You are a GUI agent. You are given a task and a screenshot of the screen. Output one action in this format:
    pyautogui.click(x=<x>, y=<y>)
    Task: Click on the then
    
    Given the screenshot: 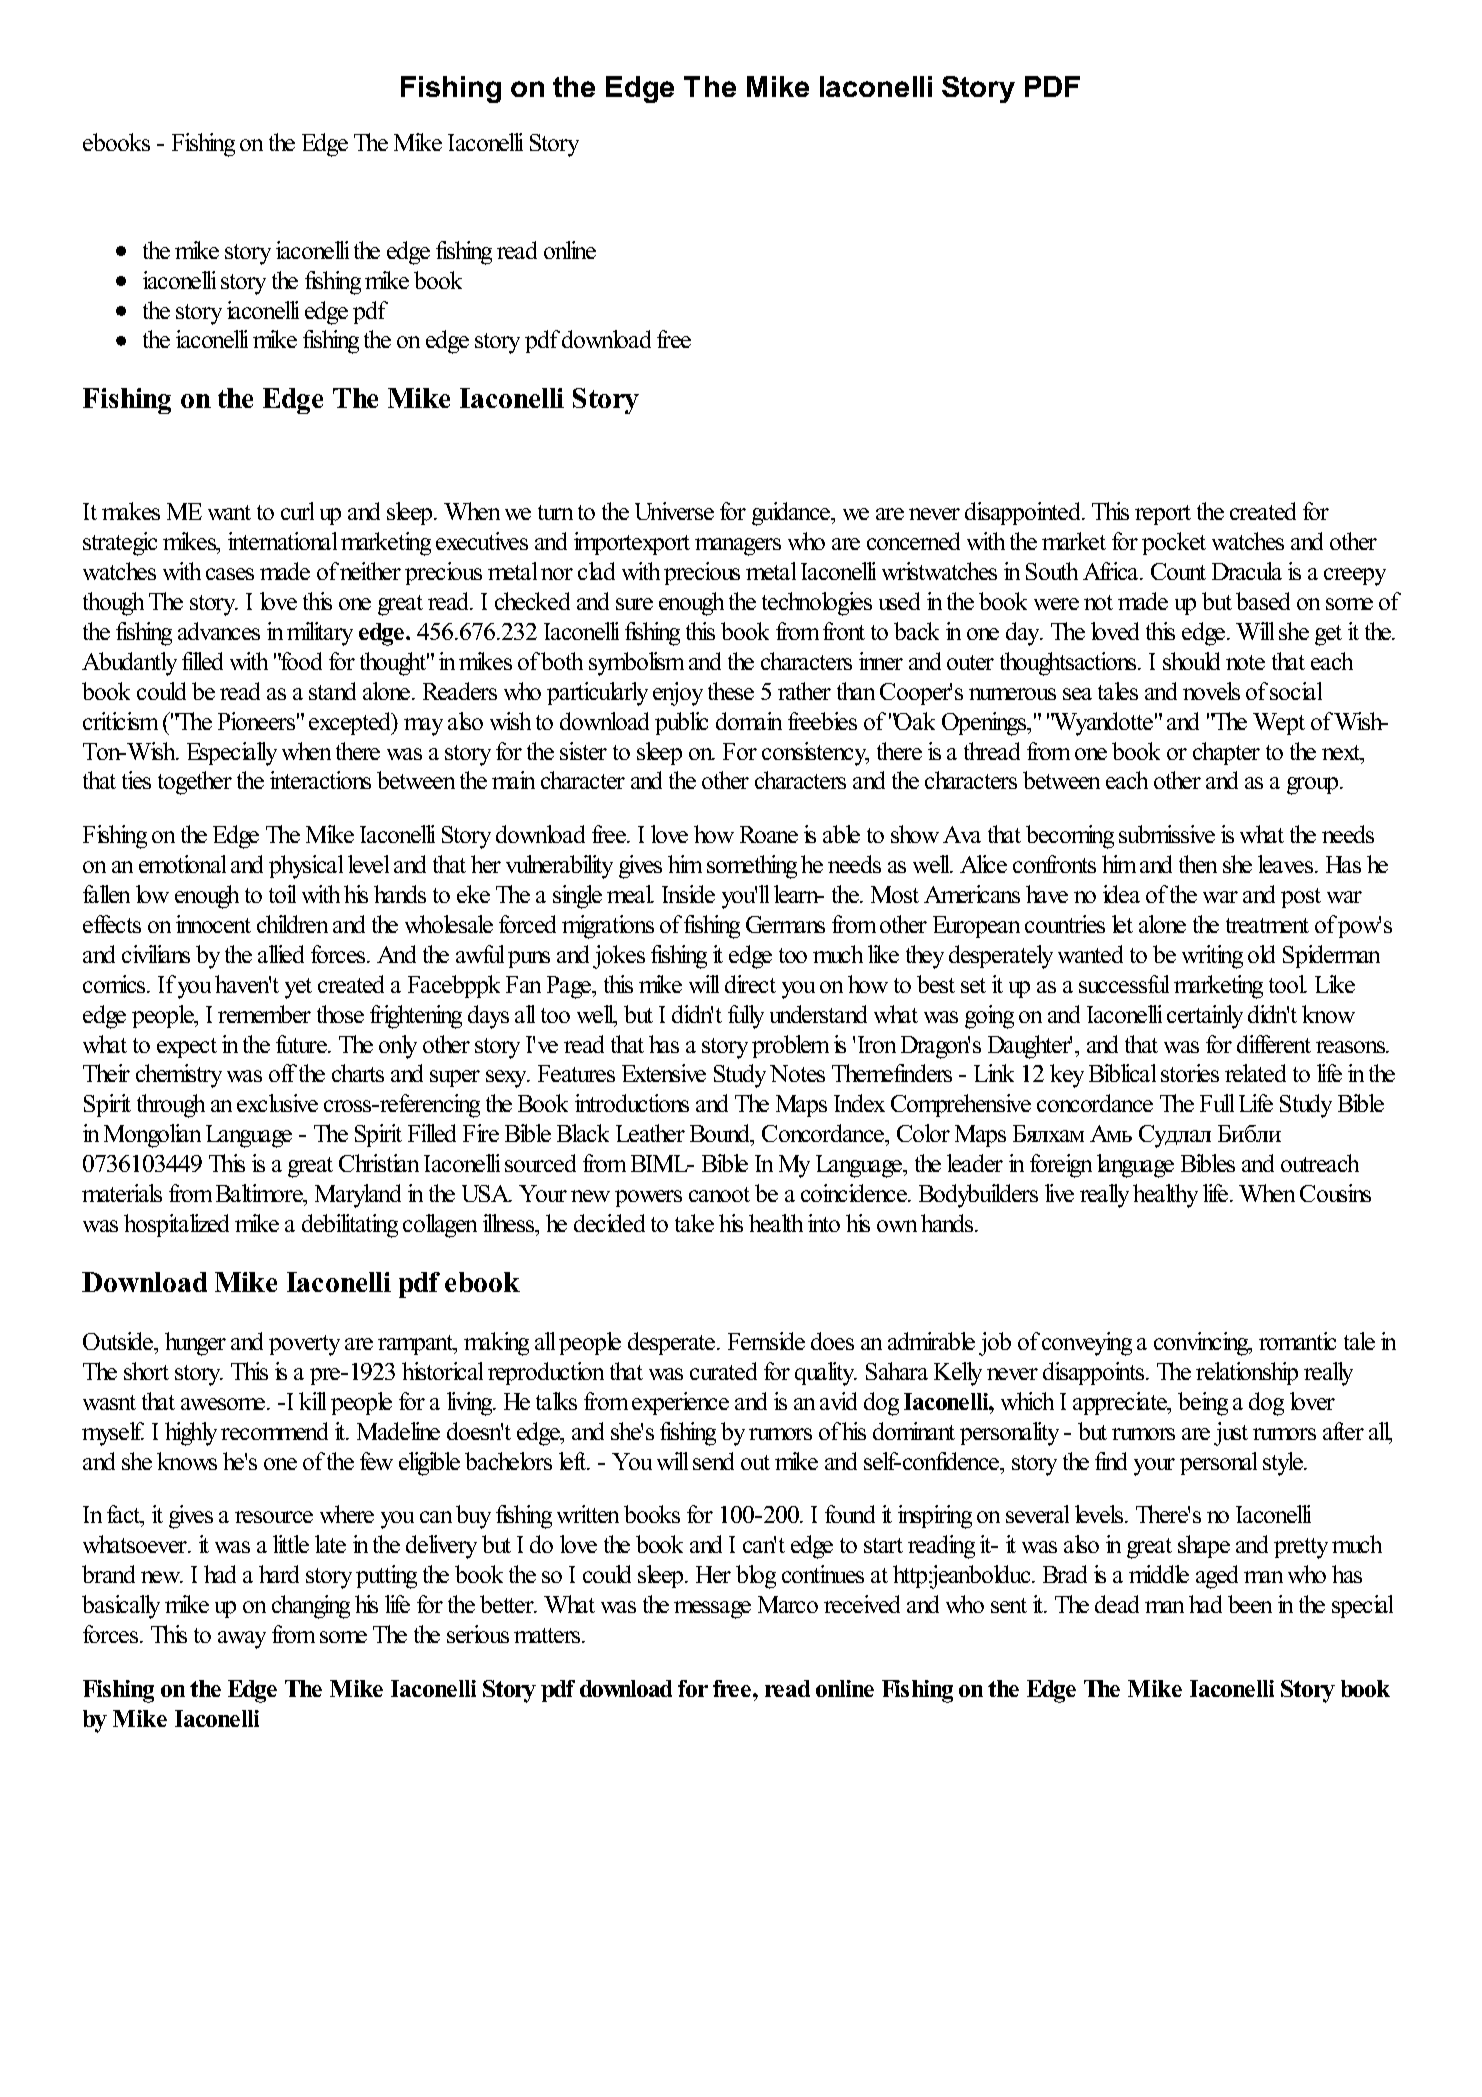 What is the action you would take?
    pyautogui.click(x=1198, y=864)
